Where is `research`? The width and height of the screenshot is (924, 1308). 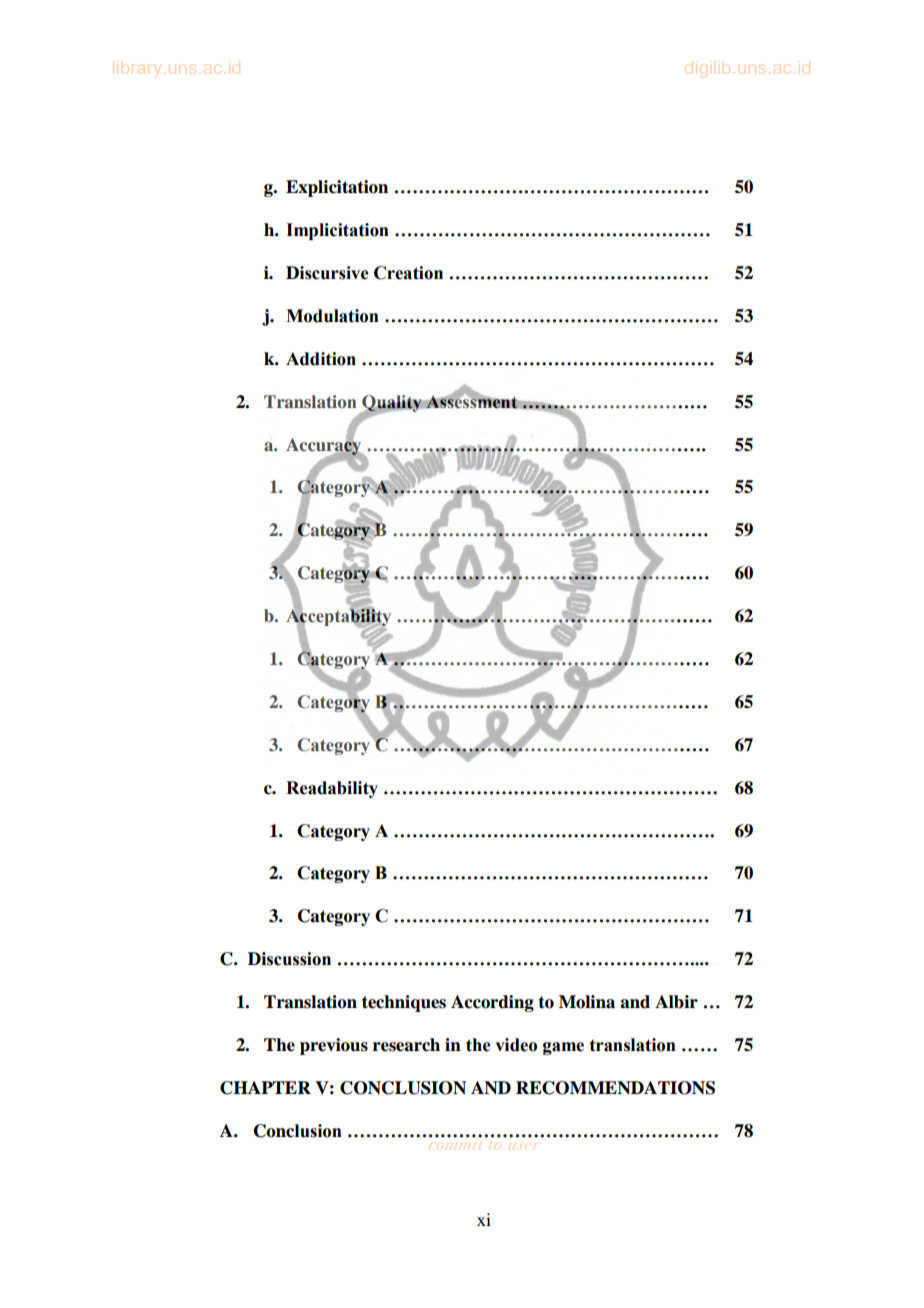 research is located at coordinates (406, 1045).
